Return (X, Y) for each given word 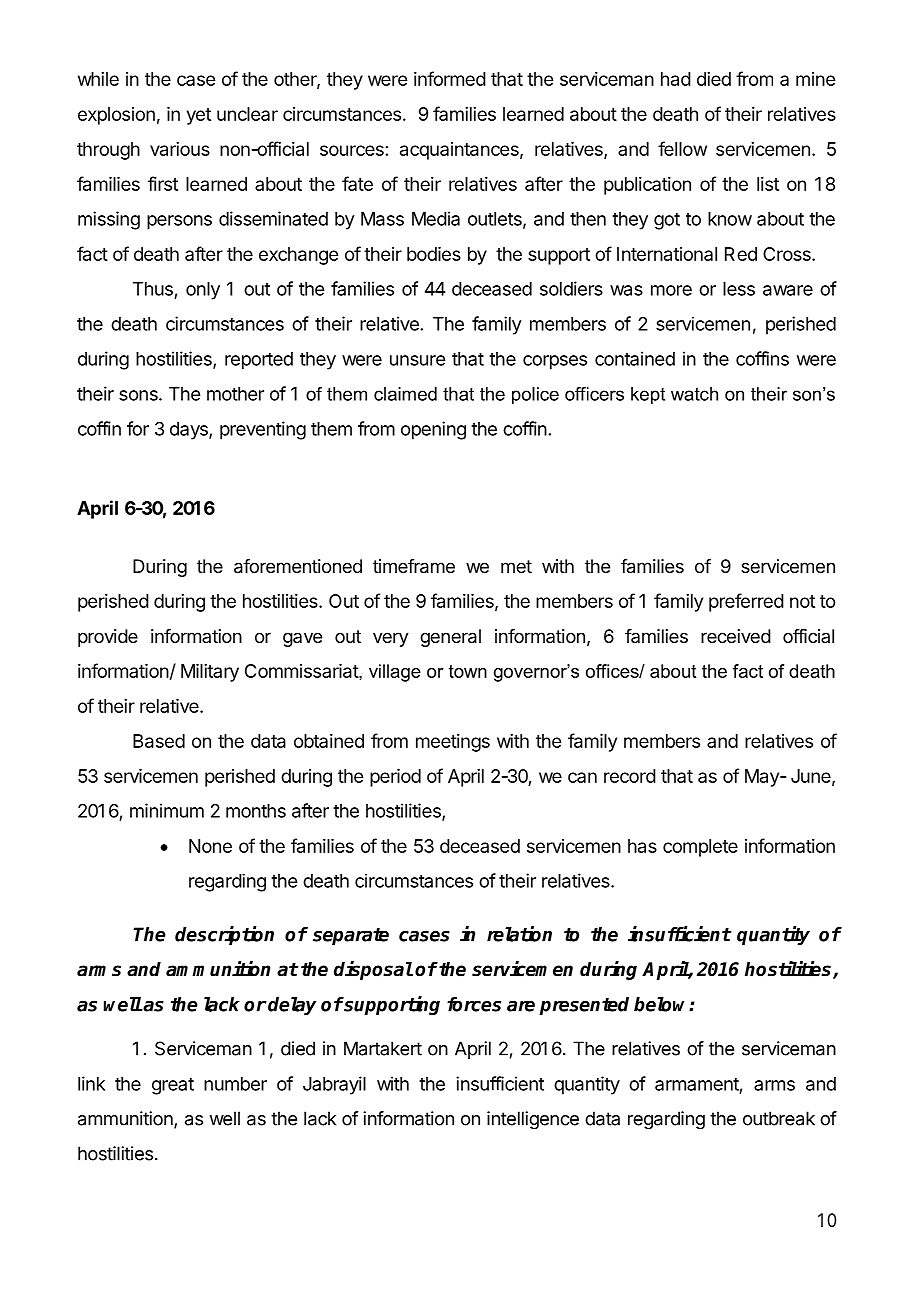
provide (108, 638)
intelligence (533, 1120)
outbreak (779, 1118)
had (676, 79)
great (173, 1086)
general (450, 638)
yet (199, 116)
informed (450, 78)
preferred (746, 602)
